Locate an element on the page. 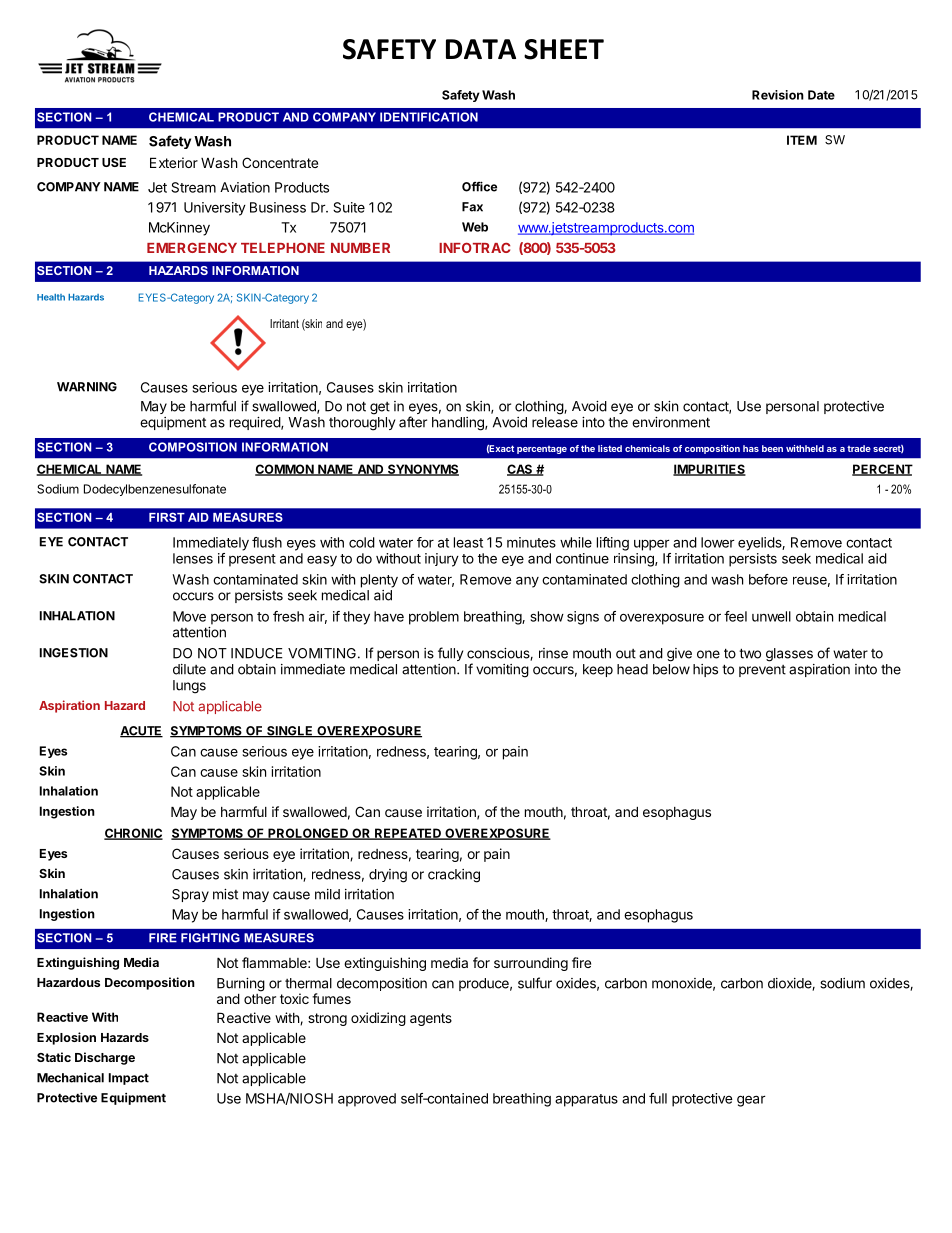 The image size is (952, 1233). Revision is located at coordinates (778, 95).
